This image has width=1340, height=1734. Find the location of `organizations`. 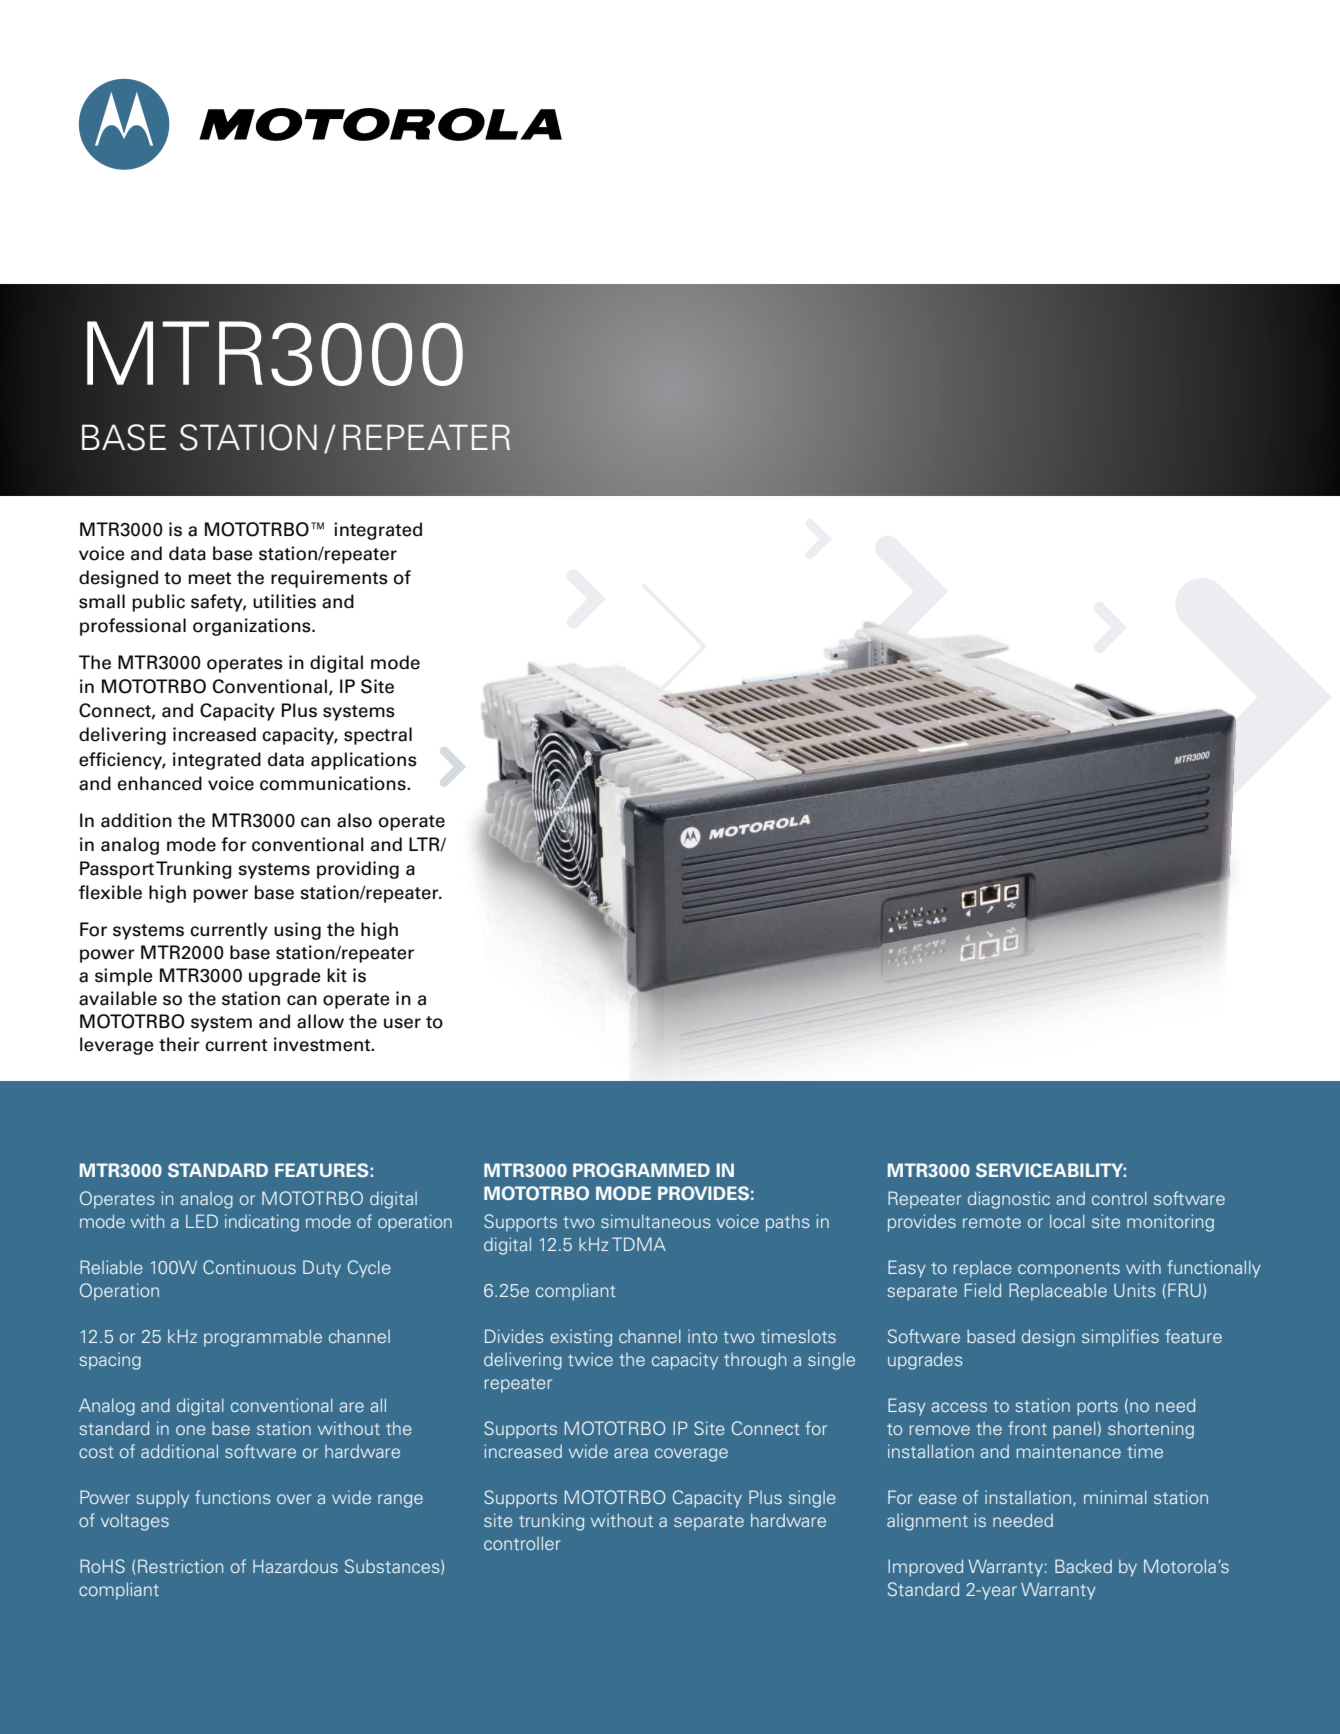

organizations is located at coordinates (253, 627).
